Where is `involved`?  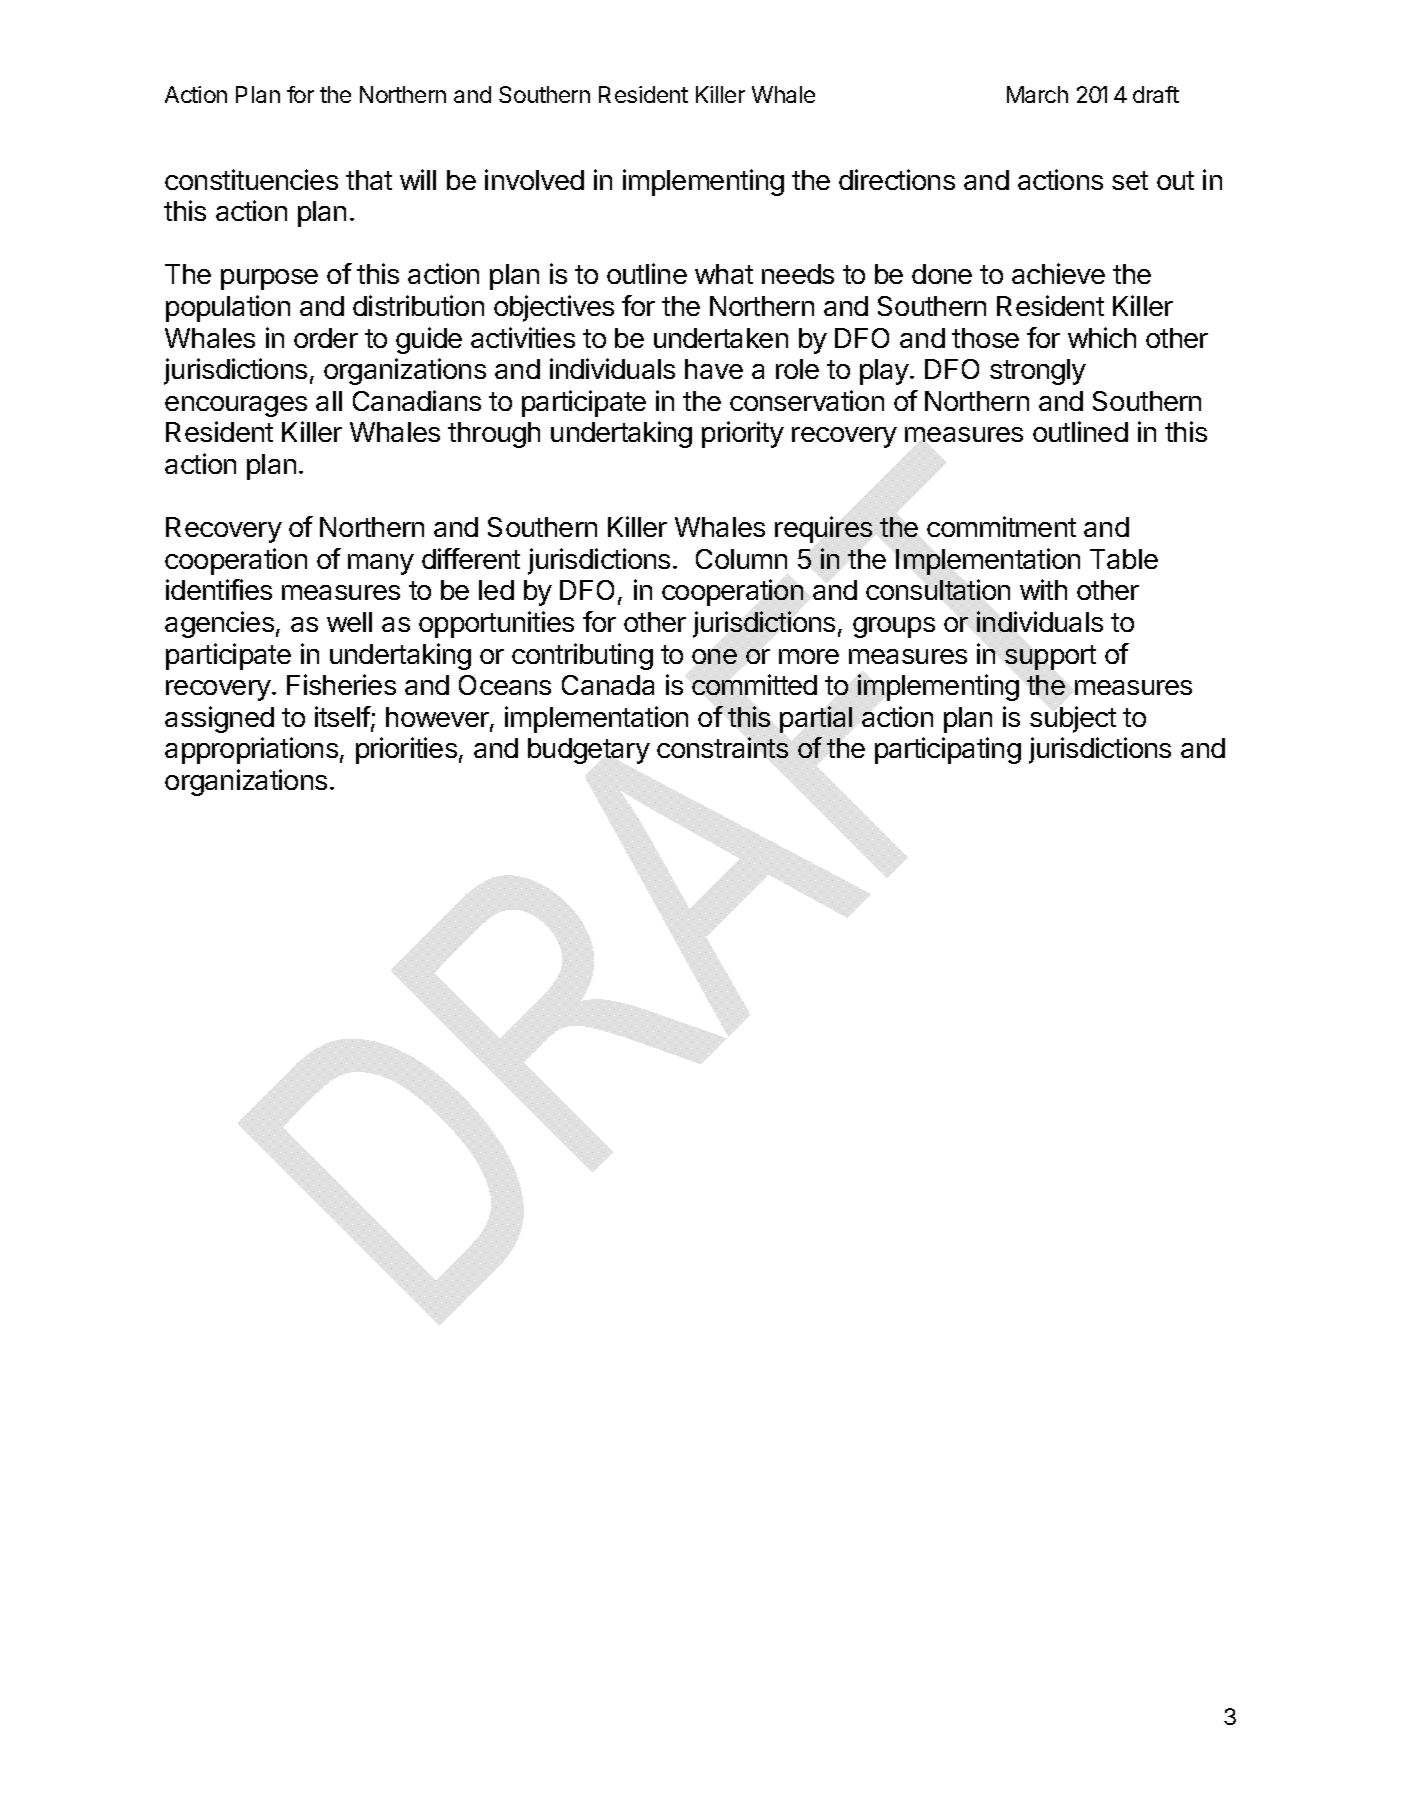
involved is located at coordinates (534, 179).
